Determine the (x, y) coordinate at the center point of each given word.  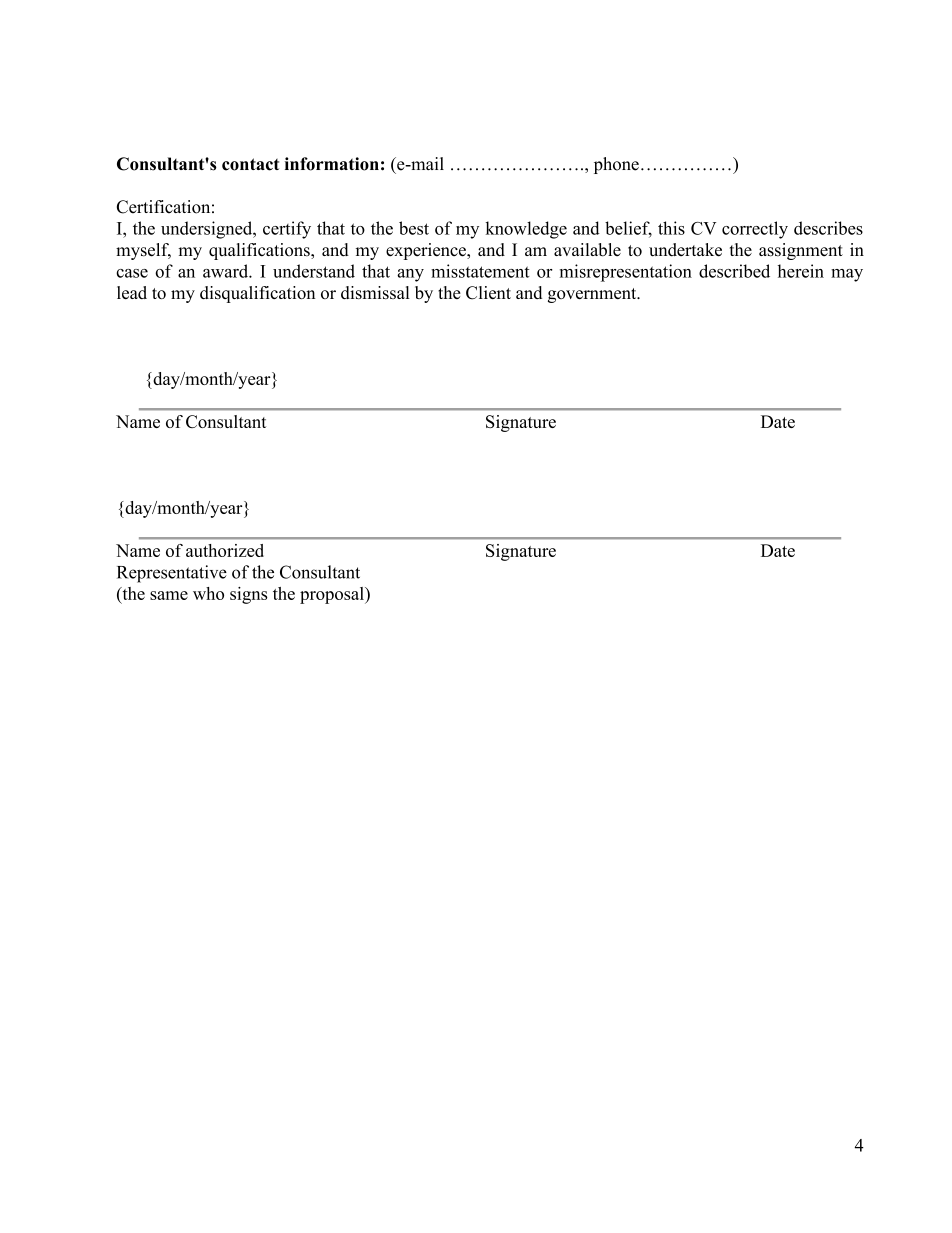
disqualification (257, 294)
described (734, 271)
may (847, 275)
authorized (225, 550)
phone (616, 165)
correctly (755, 230)
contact (250, 164)
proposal (333, 595)
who (208, 593)
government (593, 295)
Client (488, 293)
